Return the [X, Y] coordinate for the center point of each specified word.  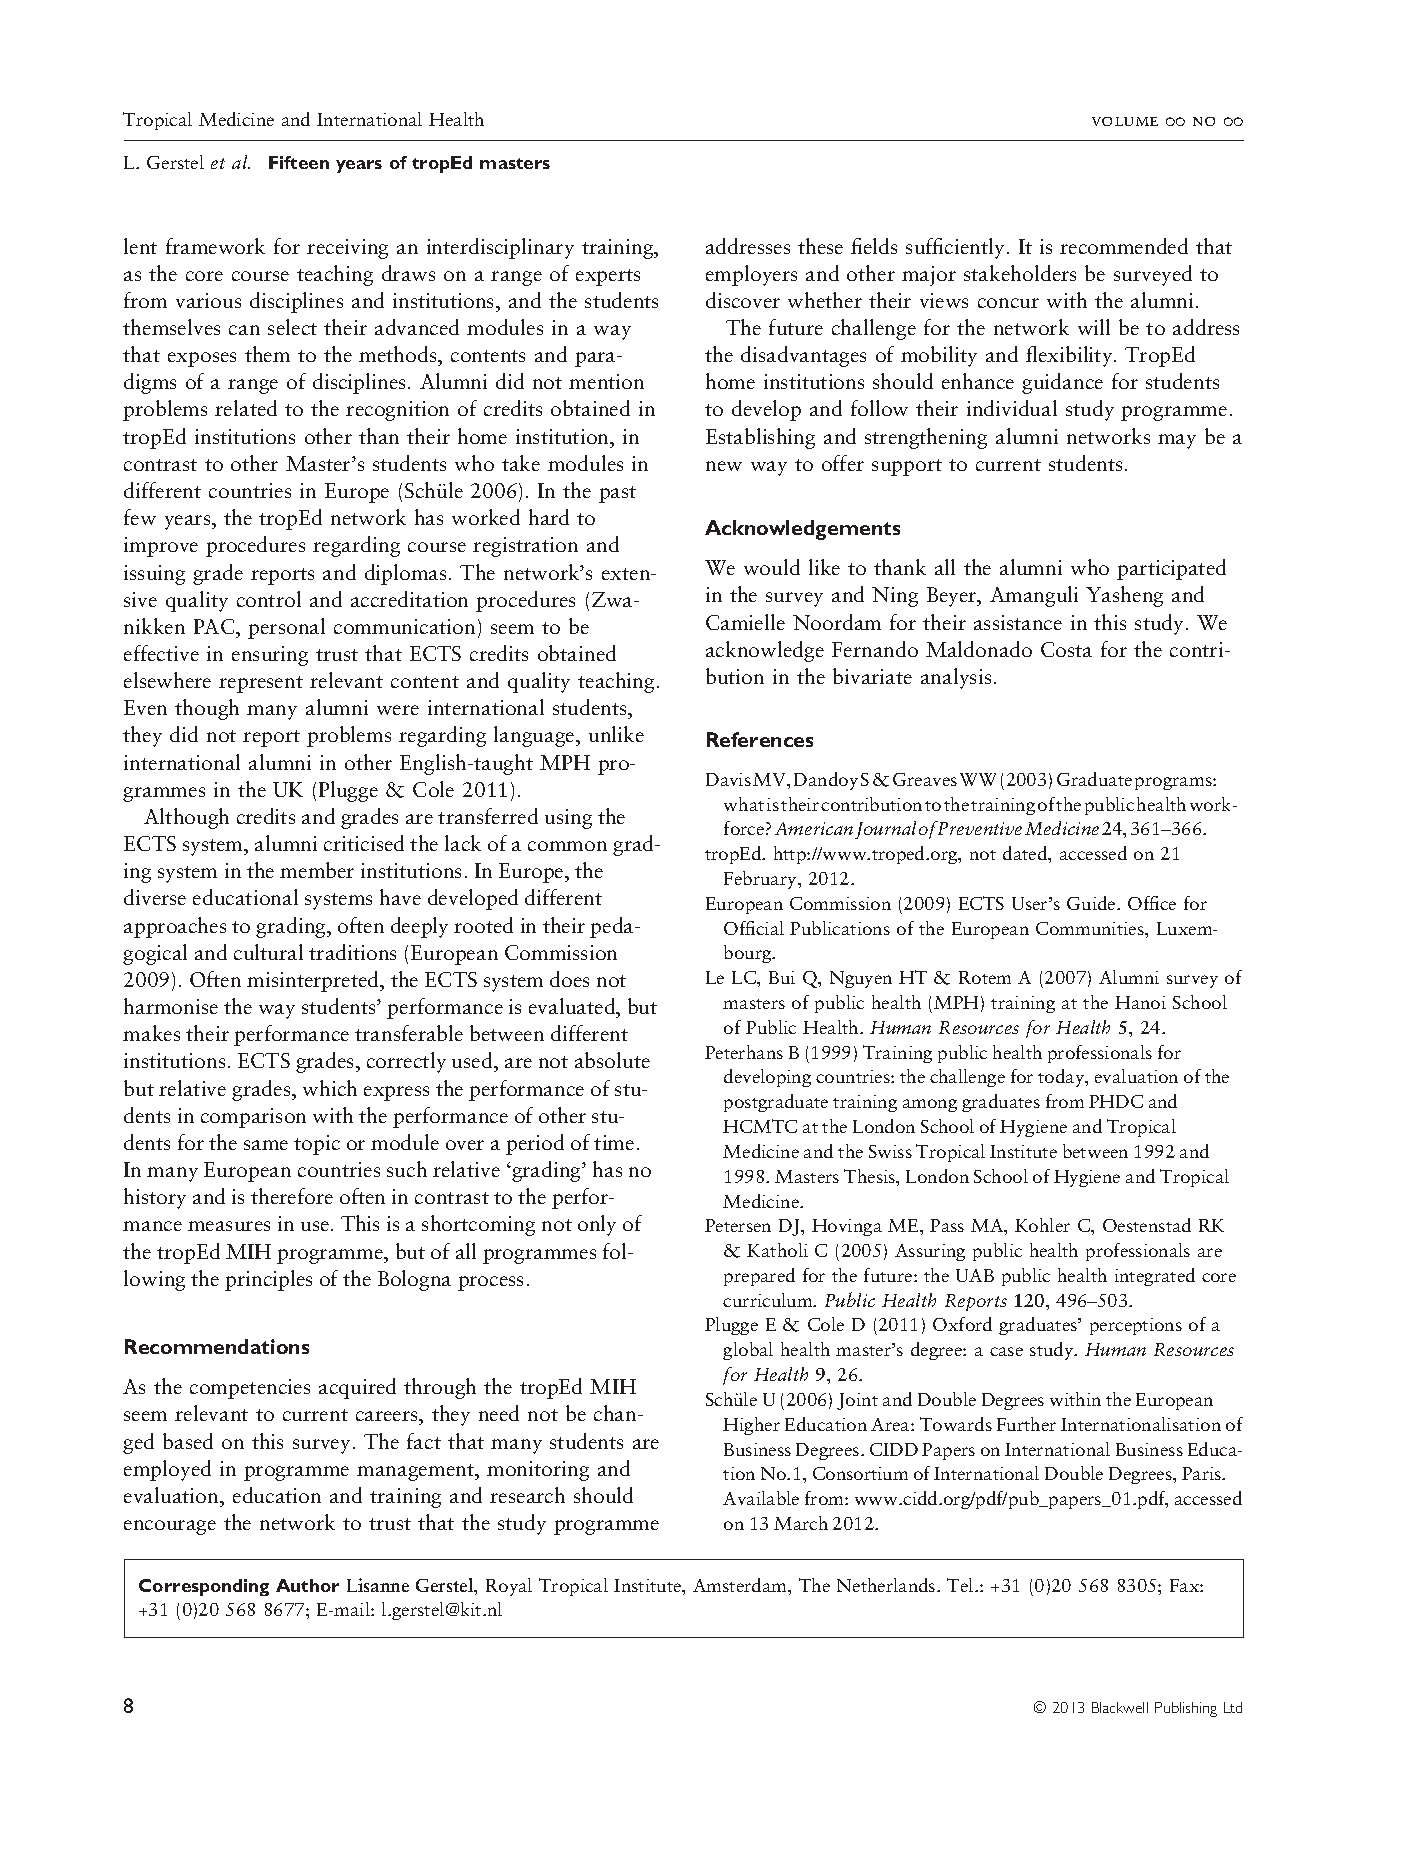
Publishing [1186, 1709]
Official [754, 928]
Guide [1092, 903]
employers [751, 275]
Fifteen [299, 162]
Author [307, 1585]
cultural [268, 952]
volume [1125, 121]
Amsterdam [741, 1586]
